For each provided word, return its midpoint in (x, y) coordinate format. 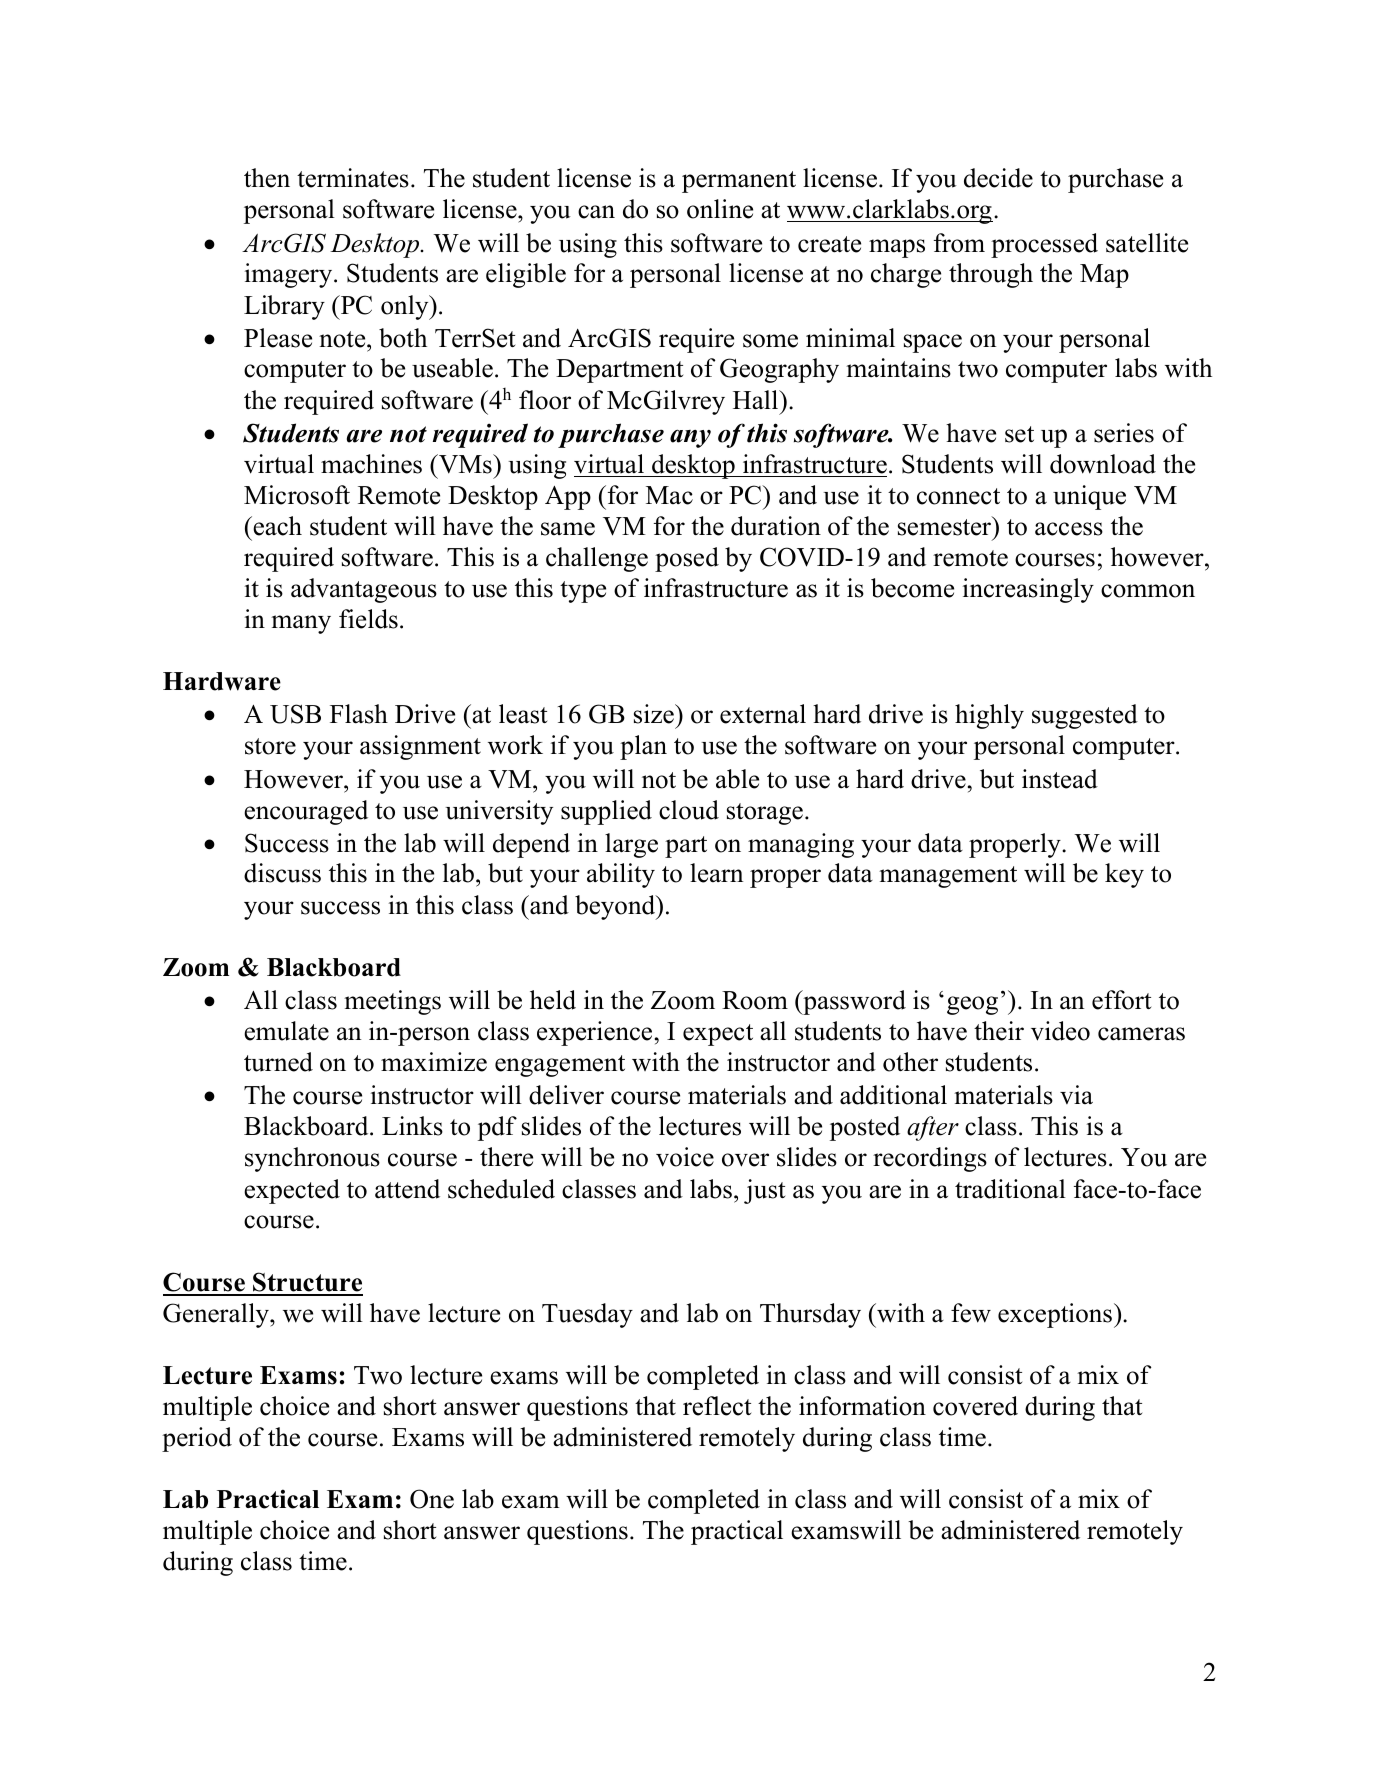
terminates (353, 178)
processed (1044, 245)
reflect (717, 1406)
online (720, 209)
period (197, 1439)
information (862, 1406)
